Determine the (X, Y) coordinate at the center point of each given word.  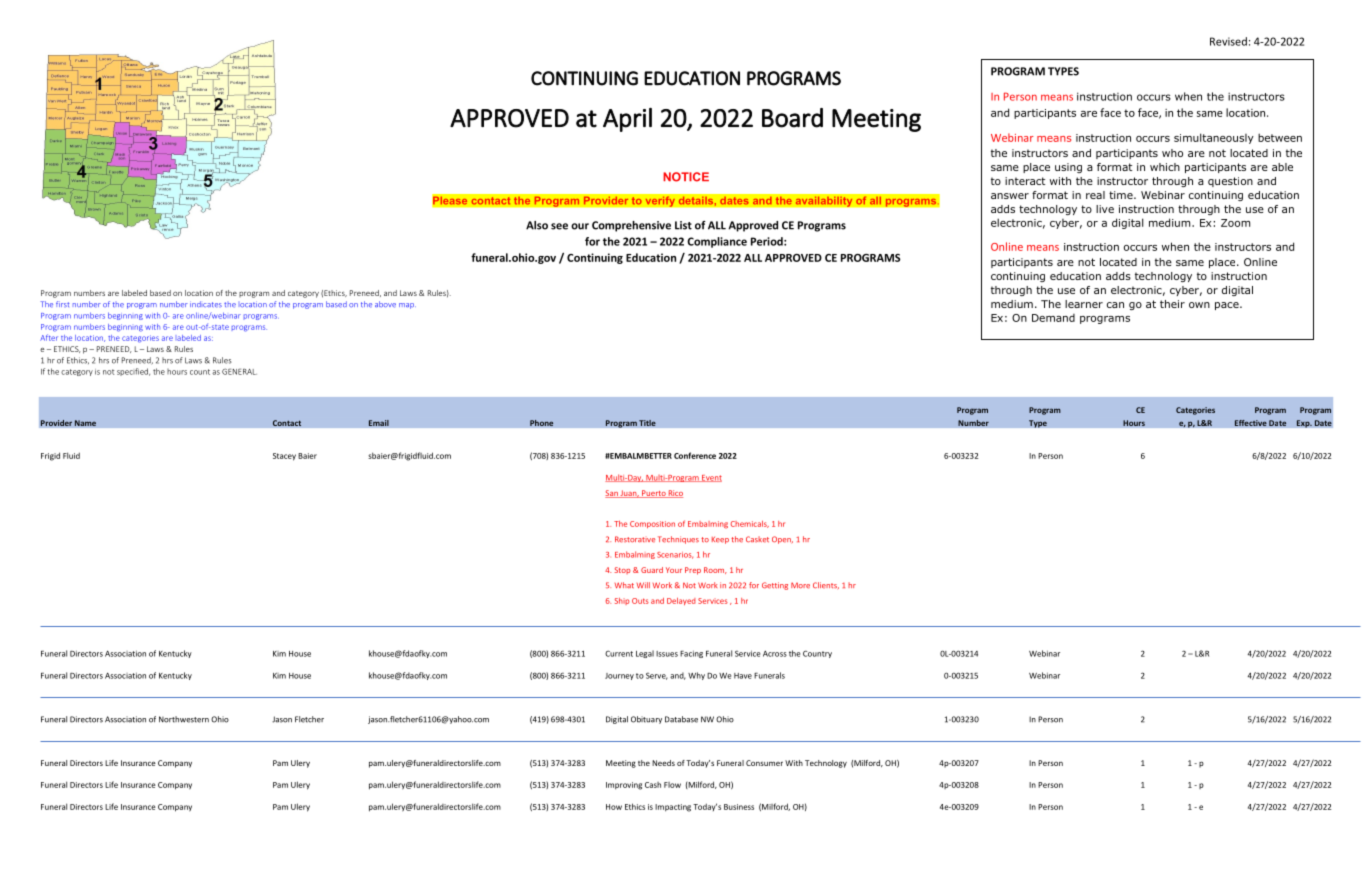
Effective (1250, 422)
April (627, 120)
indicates (206, 304)
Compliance (717, 242)
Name (85, 423)
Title (647, 423)
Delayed (681, 601)
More (800, 585)
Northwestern (184, 719)
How (614, 807)
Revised (1228, 41)
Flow (672, 785)
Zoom (1235, 223)
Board (792, 118)
